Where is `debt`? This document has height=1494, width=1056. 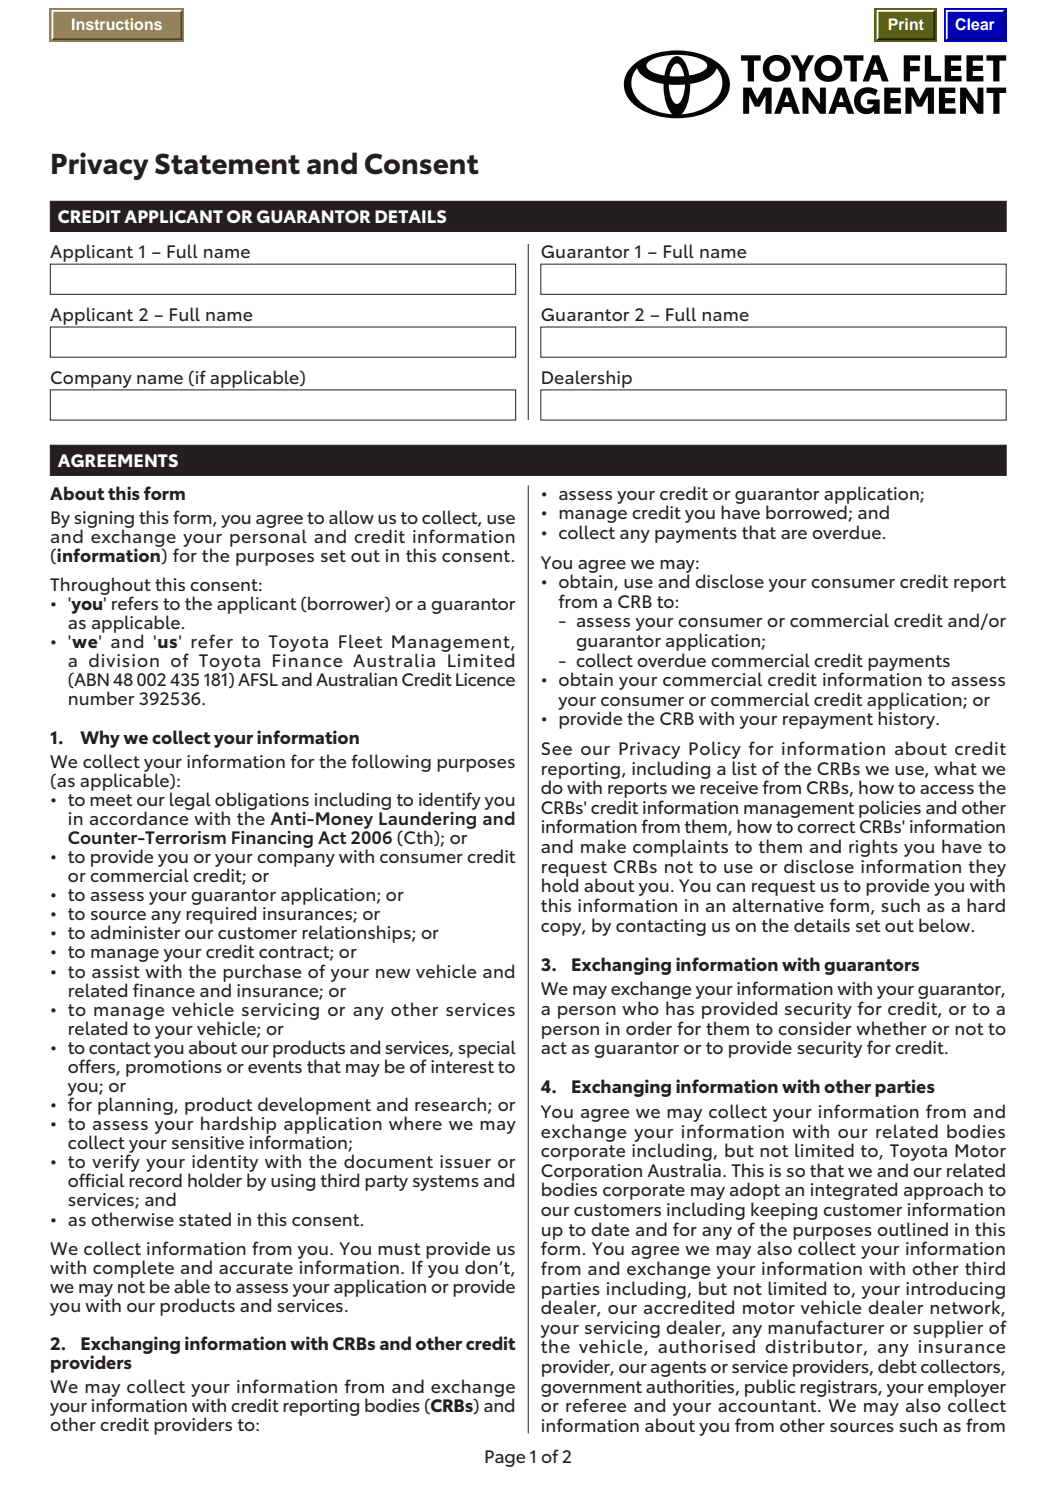 debt is located at coordinates (897, 1366).
